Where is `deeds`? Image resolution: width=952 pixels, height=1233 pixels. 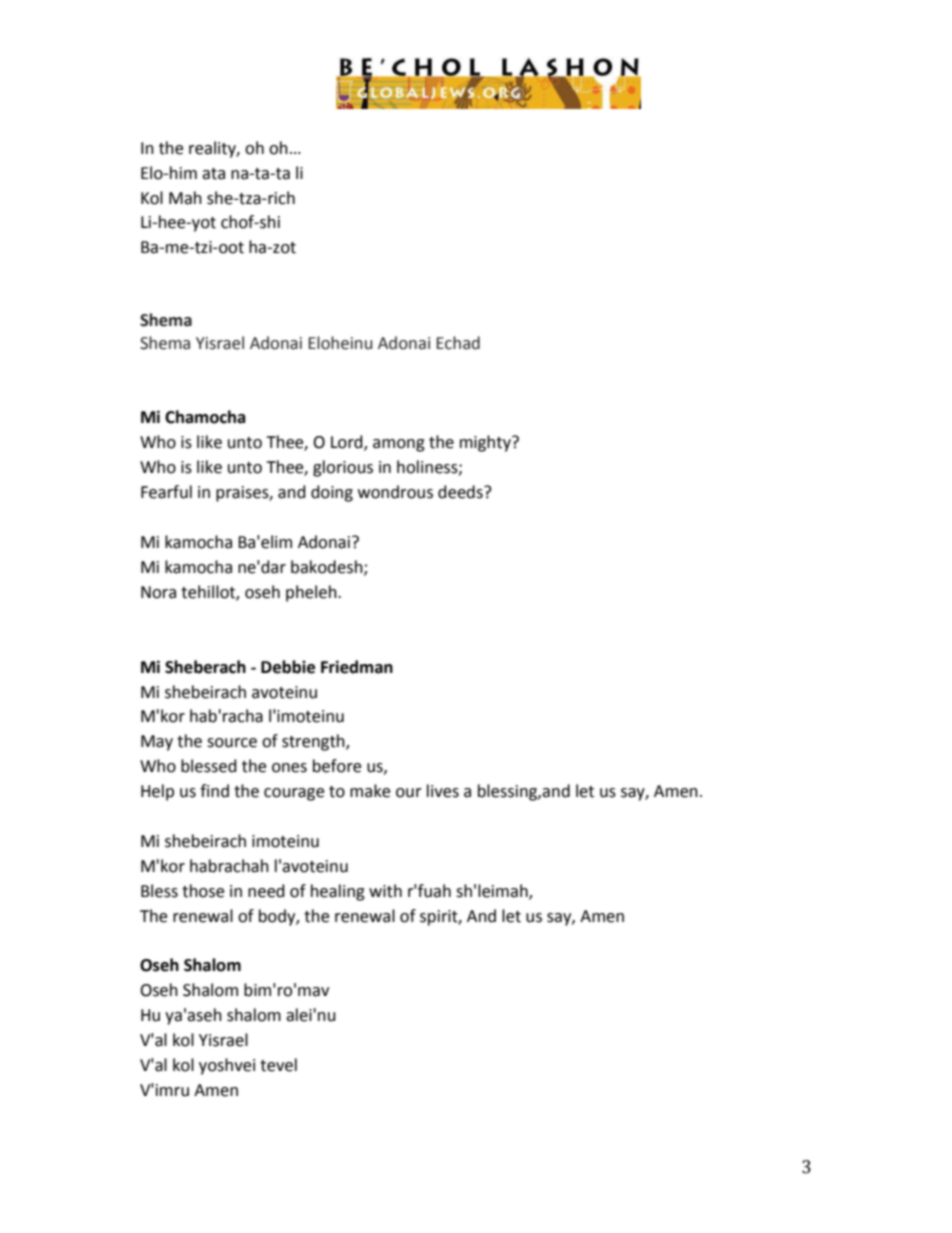
deeds is located at coordinates (461, 492).
